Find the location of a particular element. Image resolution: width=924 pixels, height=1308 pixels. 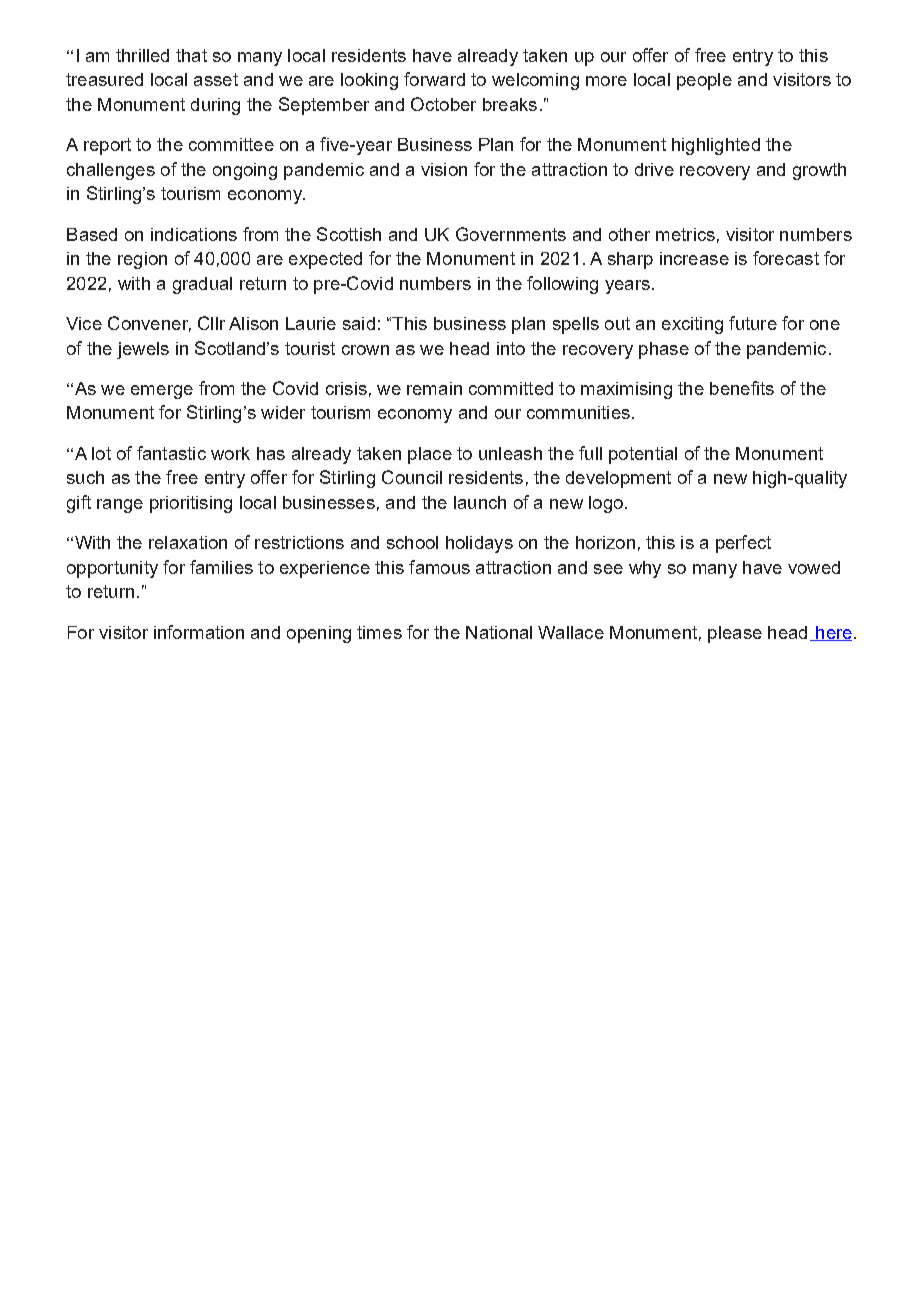

Vice is located at coordinates (84, 323).
